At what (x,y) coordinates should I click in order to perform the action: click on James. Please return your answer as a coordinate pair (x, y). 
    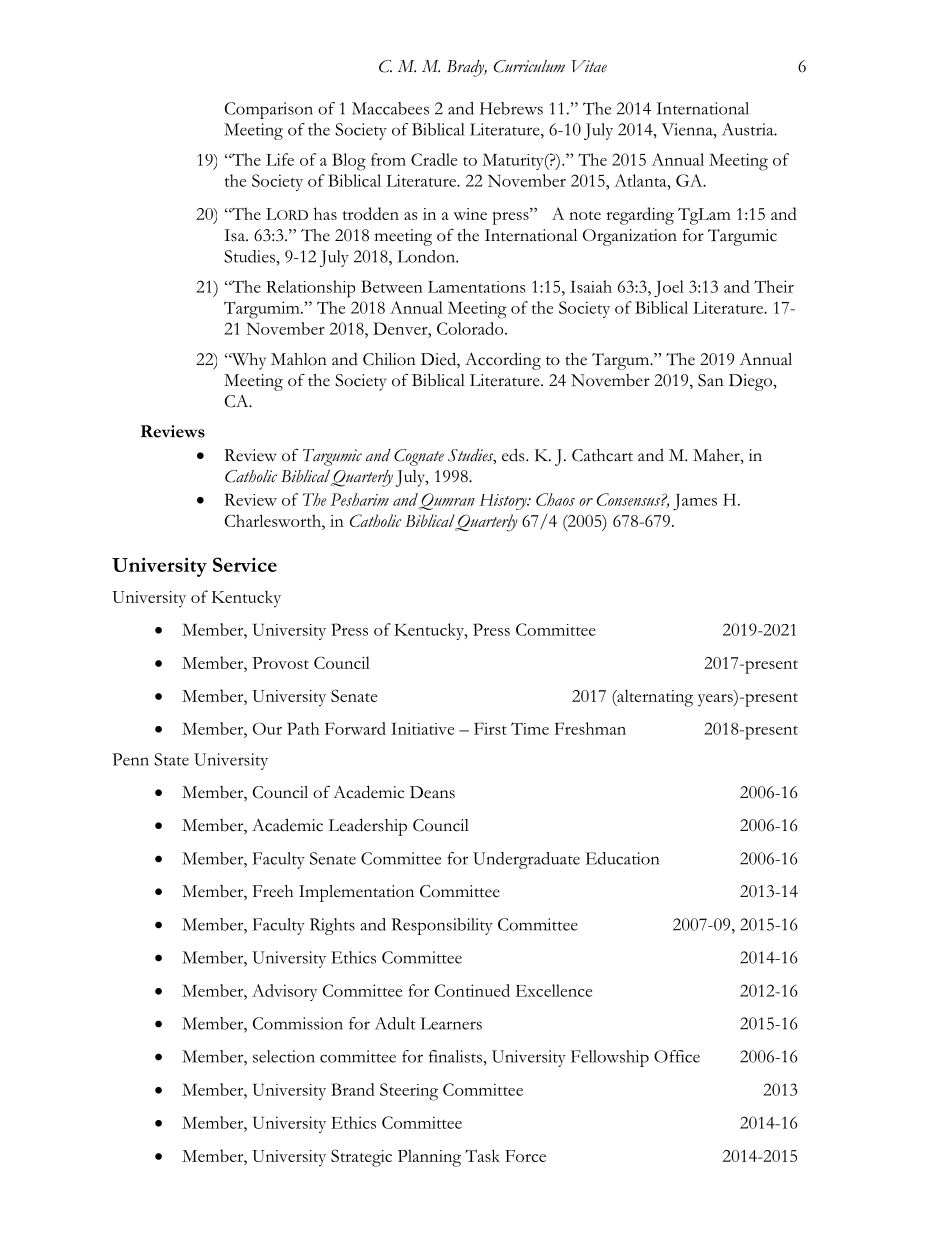
    Looking at the image, I should click on (695, 502).
